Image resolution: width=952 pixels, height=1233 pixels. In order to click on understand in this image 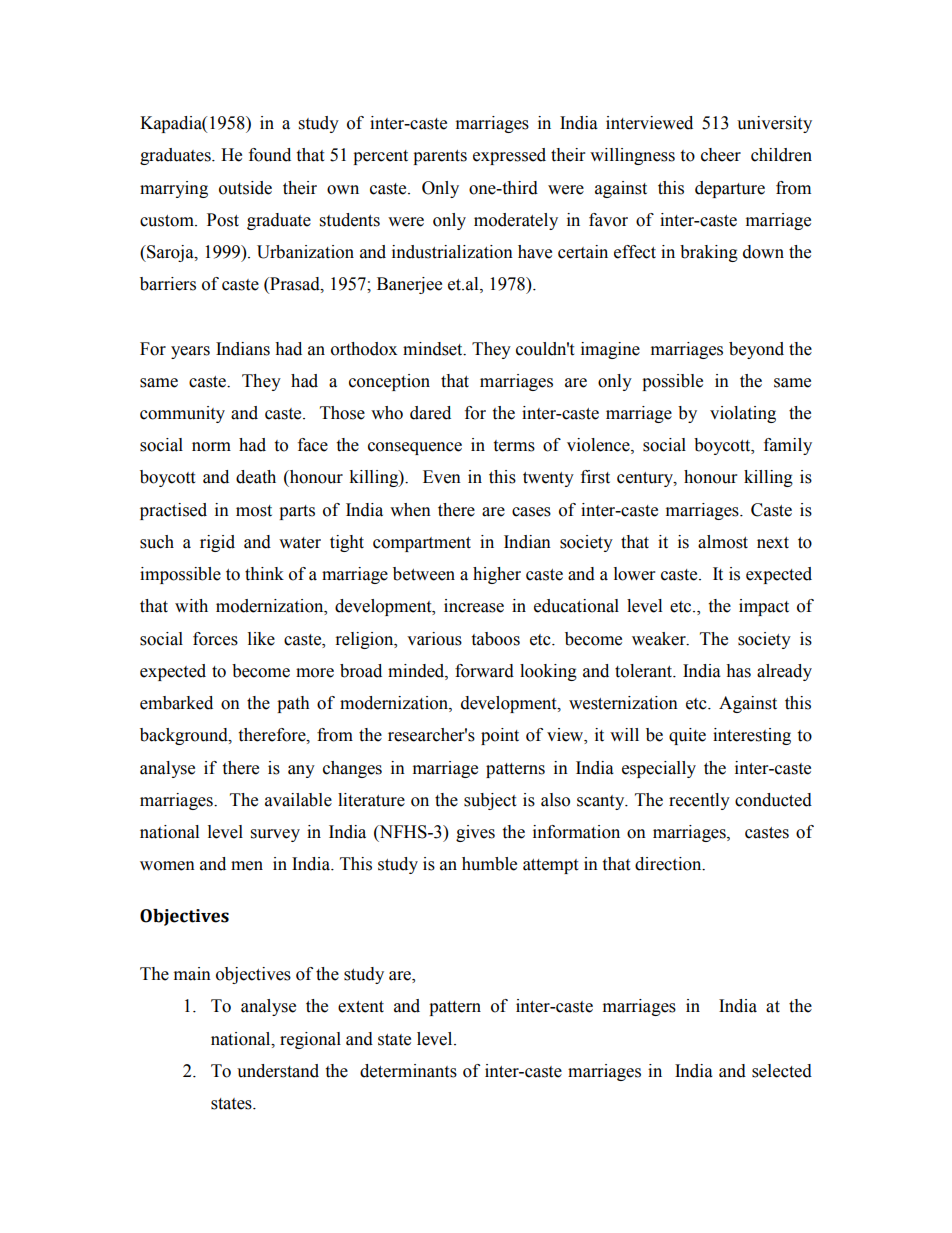, I will do `click(278, 1071)`.
